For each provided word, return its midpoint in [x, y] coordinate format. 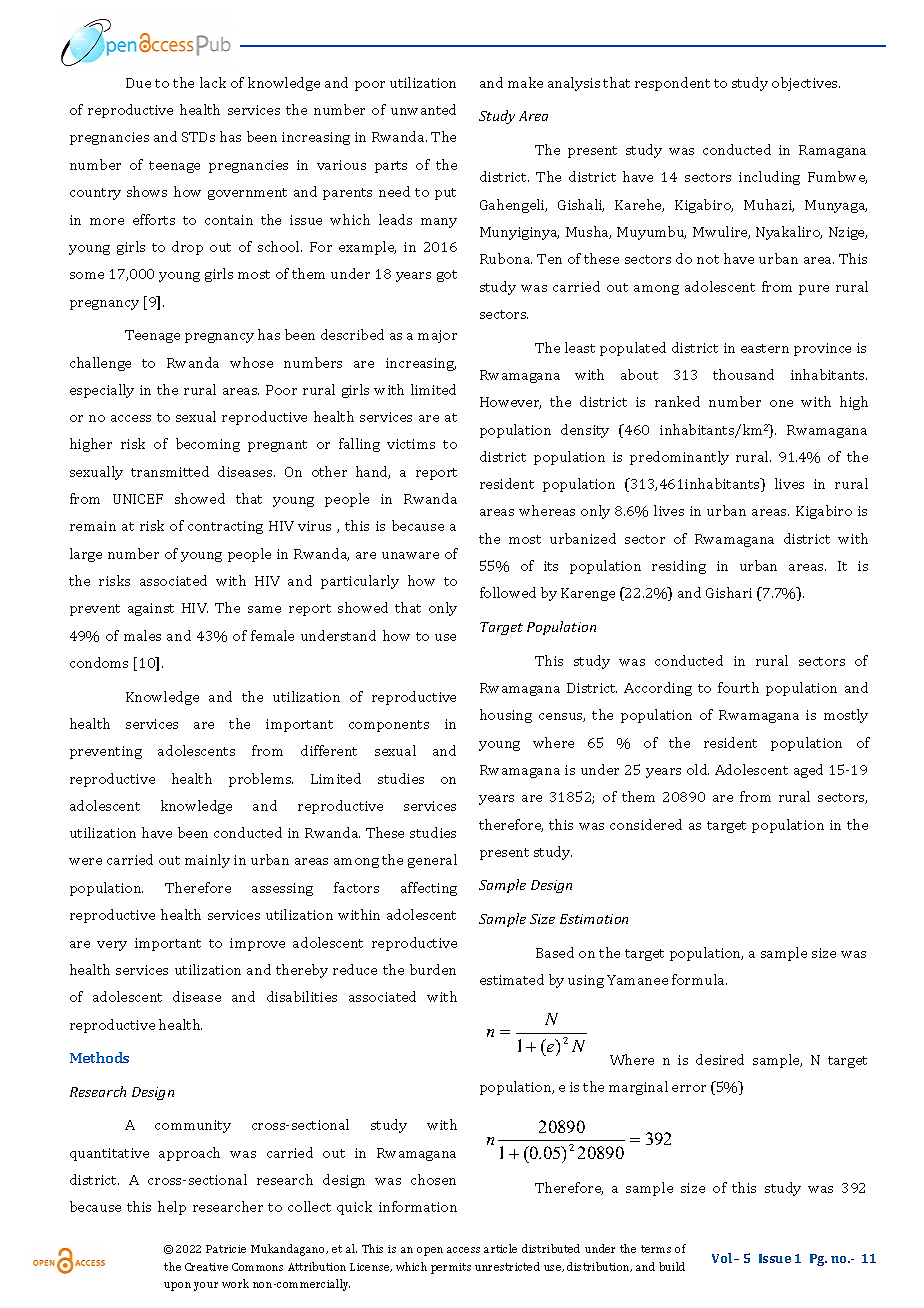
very [112, 946]
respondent [672, 84]
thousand [743, 374]
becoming [208, 445]
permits [451, 1268]
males [142, 635]
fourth [738, 687]
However [510, 403]
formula [699, 979]
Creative [206, 1267]
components [389, 726]
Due [138, 83]
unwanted [423, 109]
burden [433, 969]
